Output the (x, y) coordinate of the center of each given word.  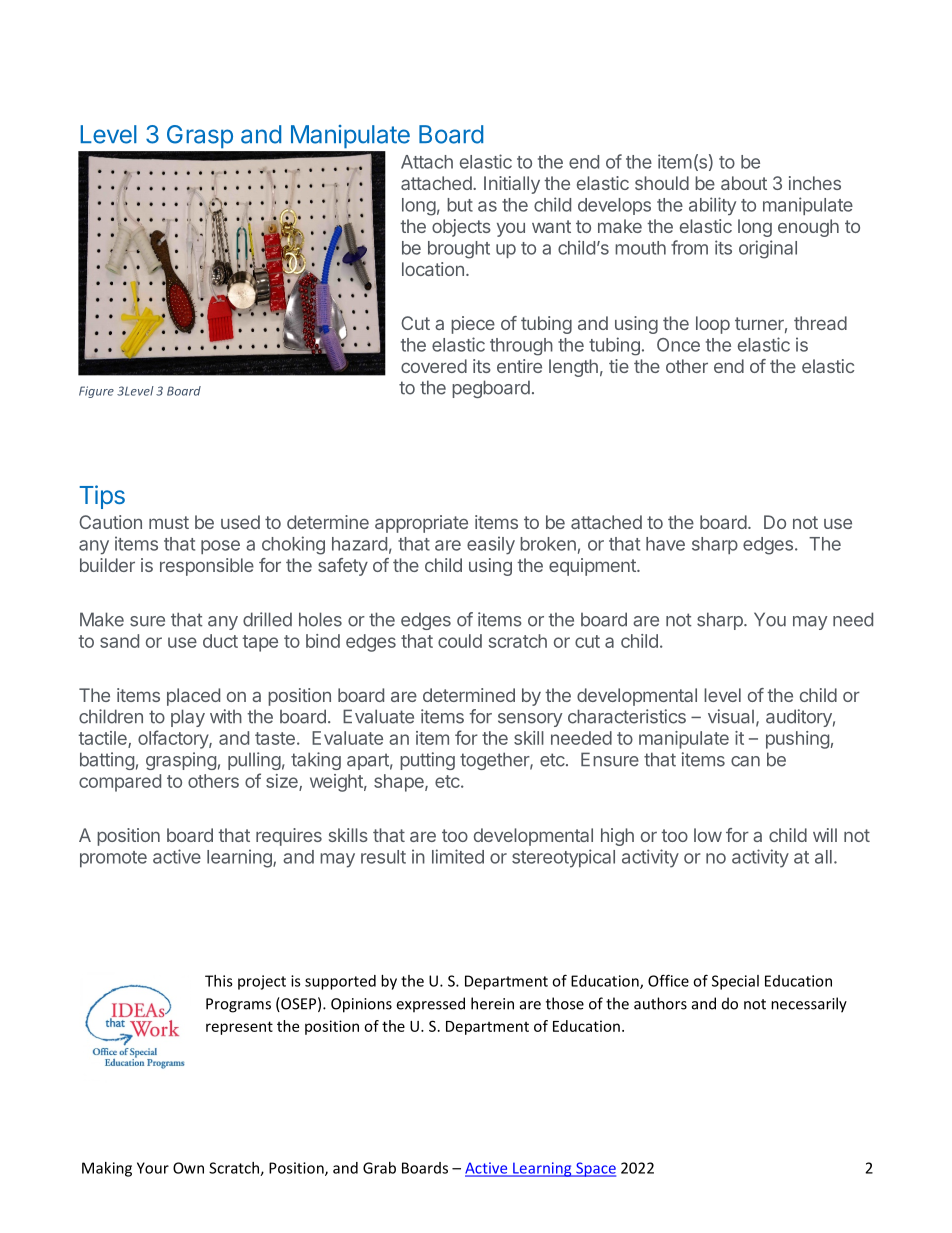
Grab (379, 1168)
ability (712, 206)
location (433, 269)
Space (595, 1169)
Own (188, 1168)
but (460, 205)
